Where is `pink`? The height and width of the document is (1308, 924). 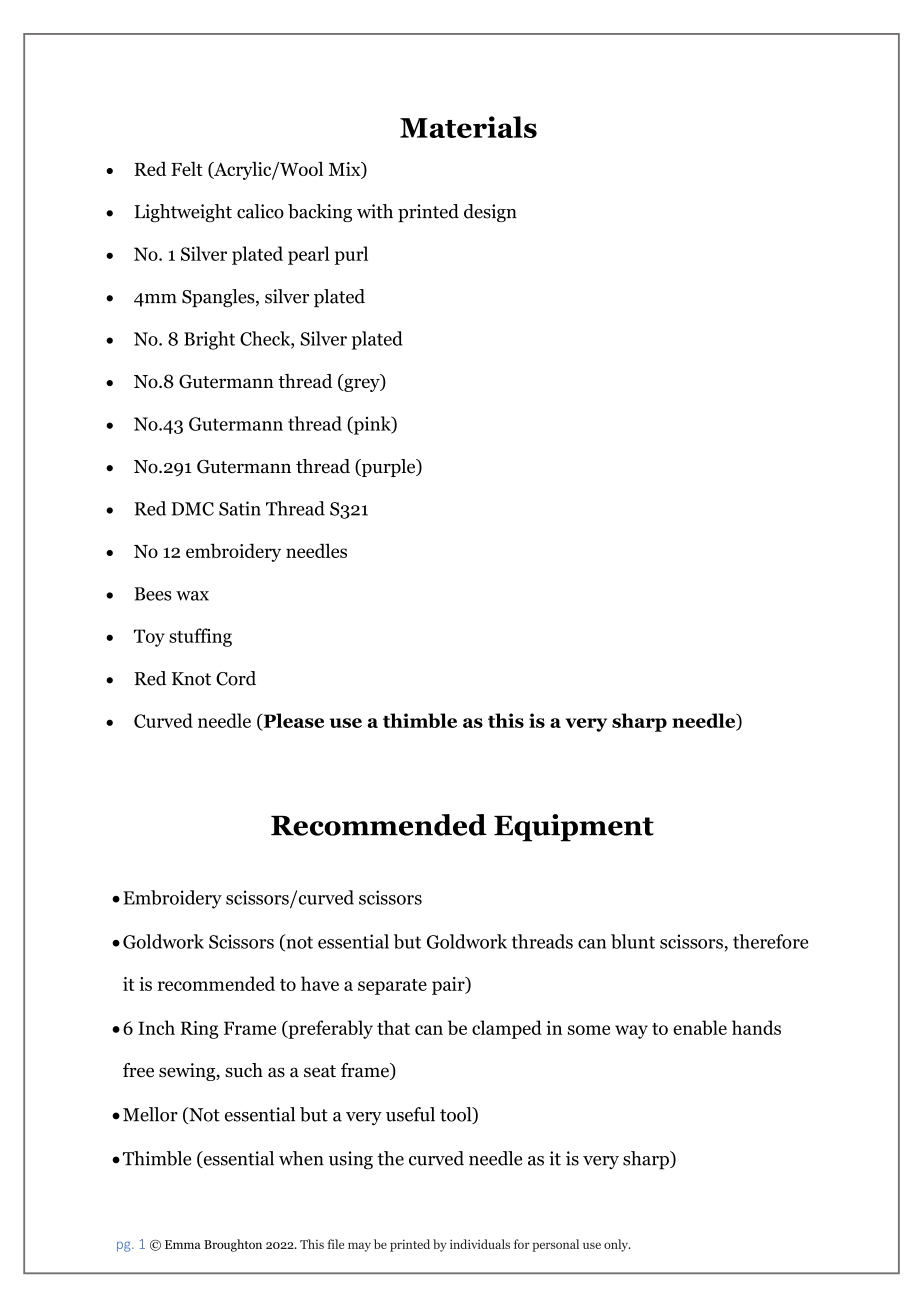 pink is located at coordinates (372, 425).
